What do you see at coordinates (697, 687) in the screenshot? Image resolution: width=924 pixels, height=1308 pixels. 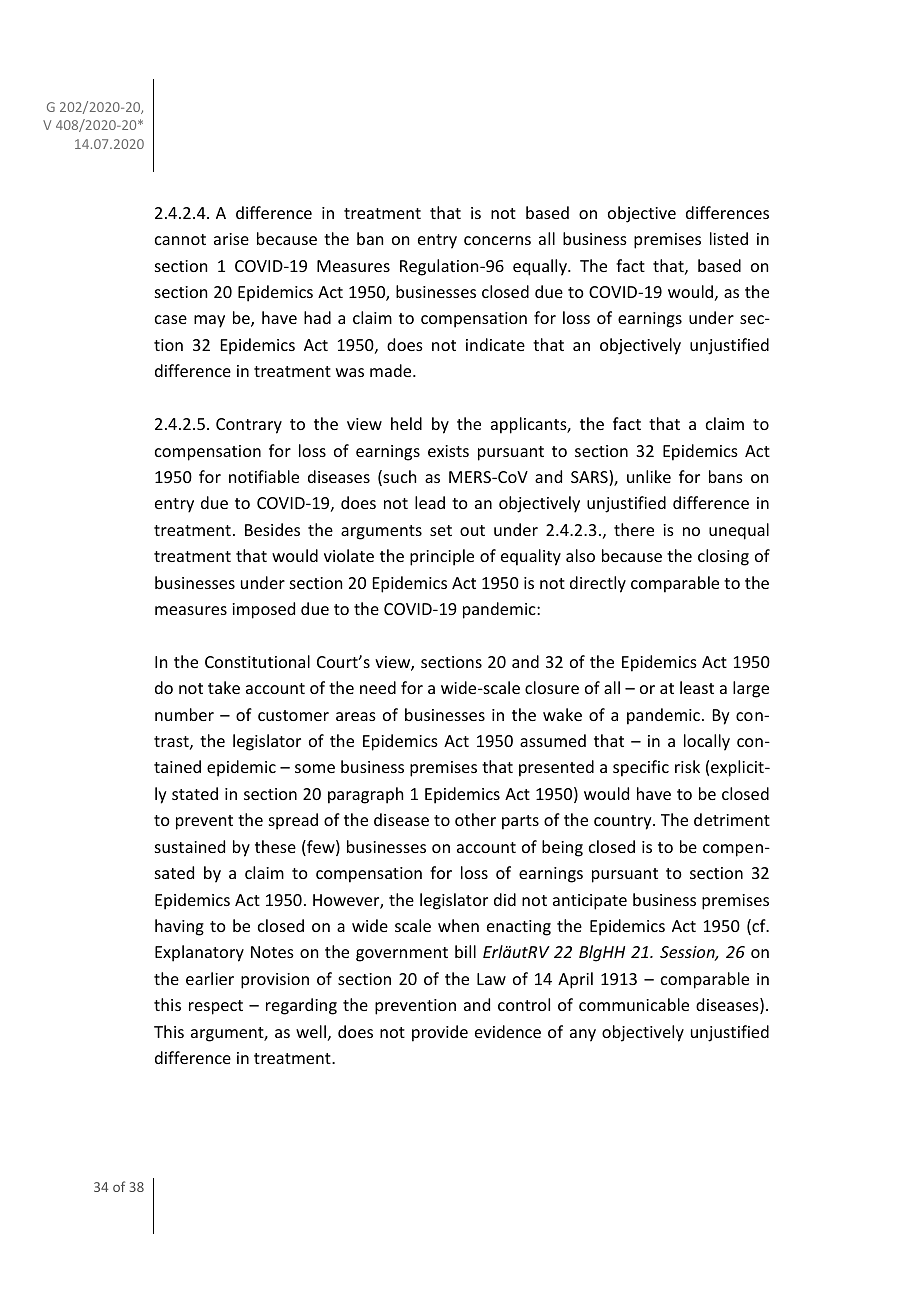 I see `least` at bounding box center [697, 687].
